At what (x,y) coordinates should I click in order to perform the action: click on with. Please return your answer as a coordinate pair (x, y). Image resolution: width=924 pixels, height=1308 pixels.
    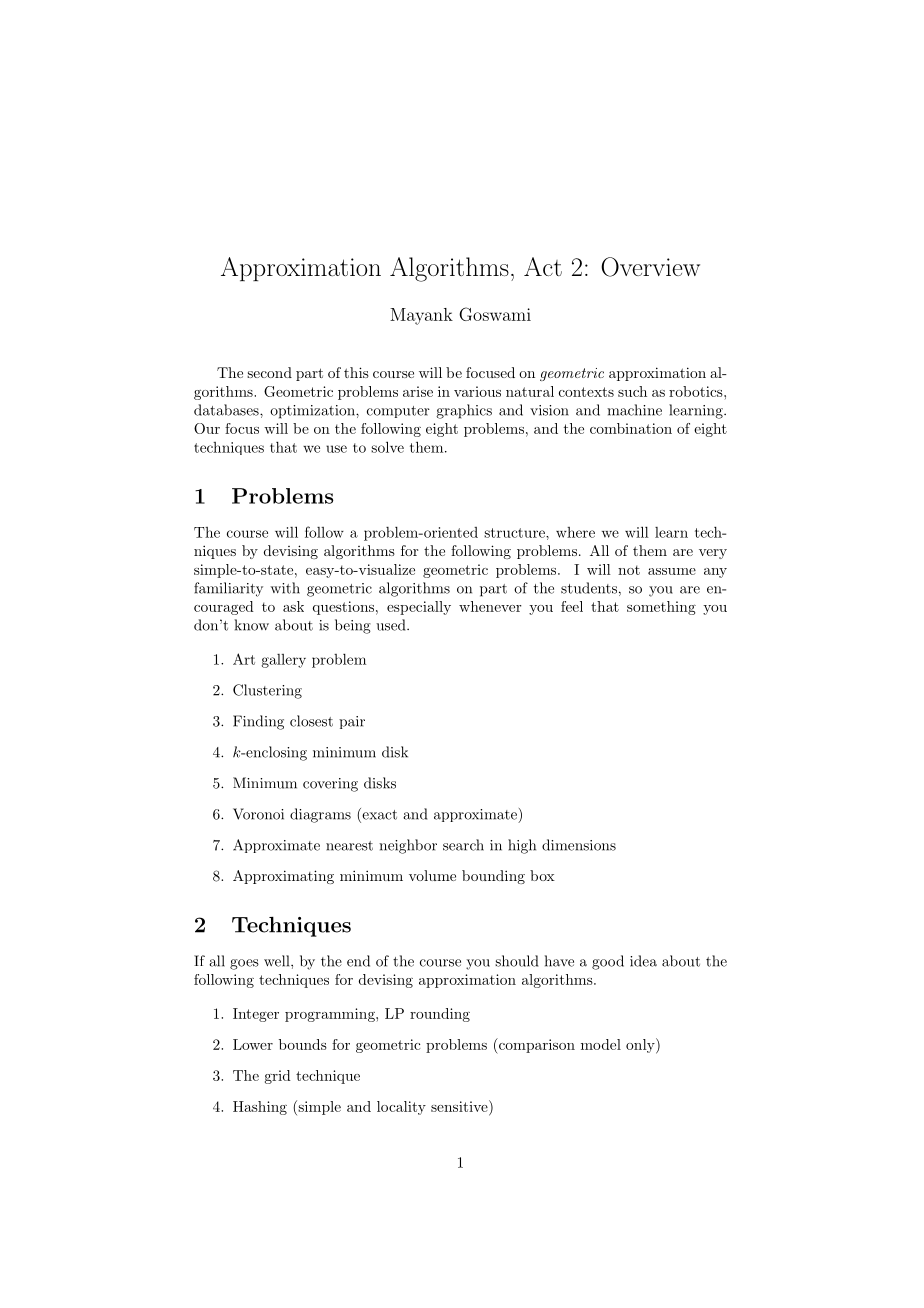
    Looking at the image, I should click on (285, 588).
